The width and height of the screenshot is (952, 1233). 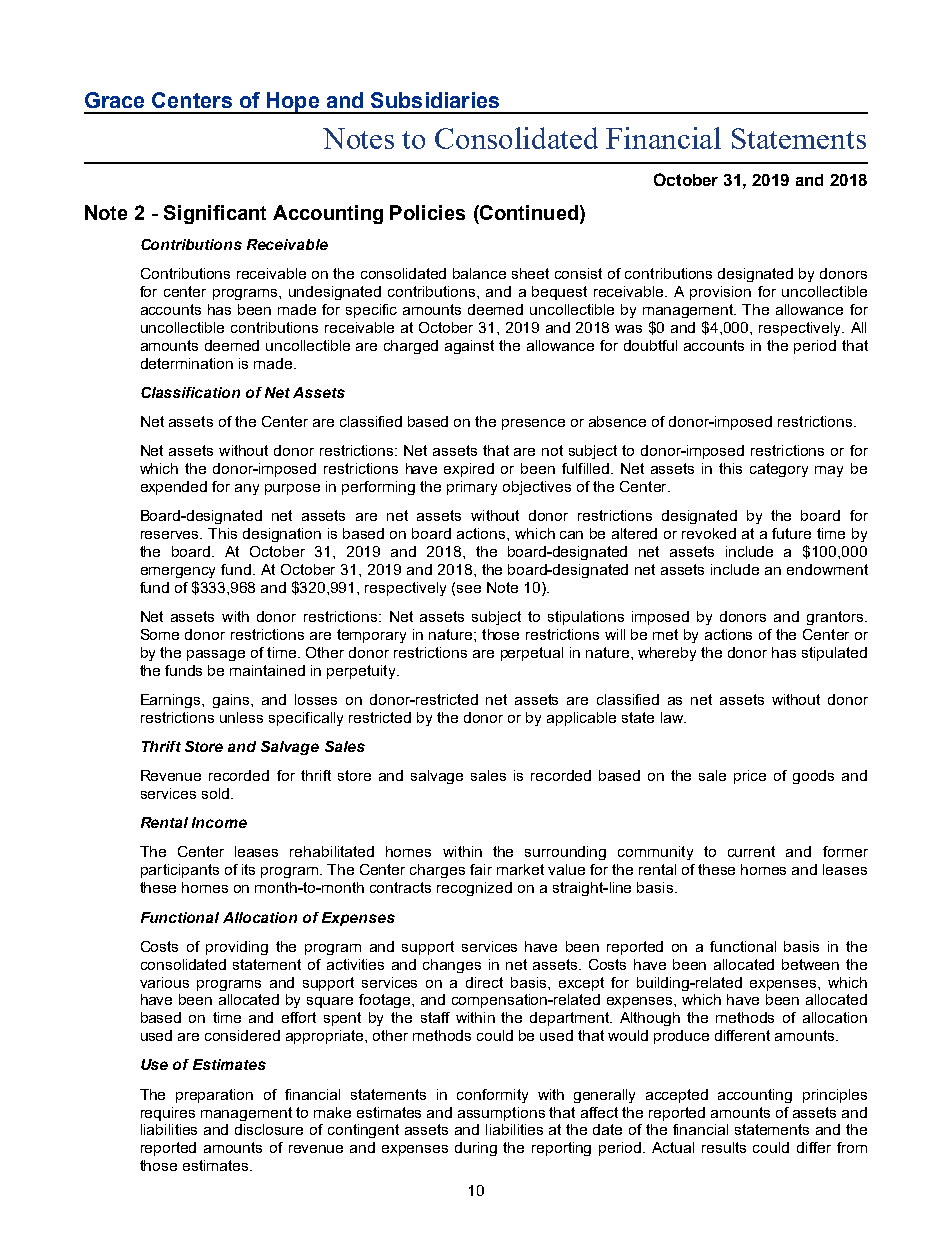 What do you see at coordinates (435, 100) in the screenshot?
I see `Subsidiaries` at bounding box center [435, 100].
